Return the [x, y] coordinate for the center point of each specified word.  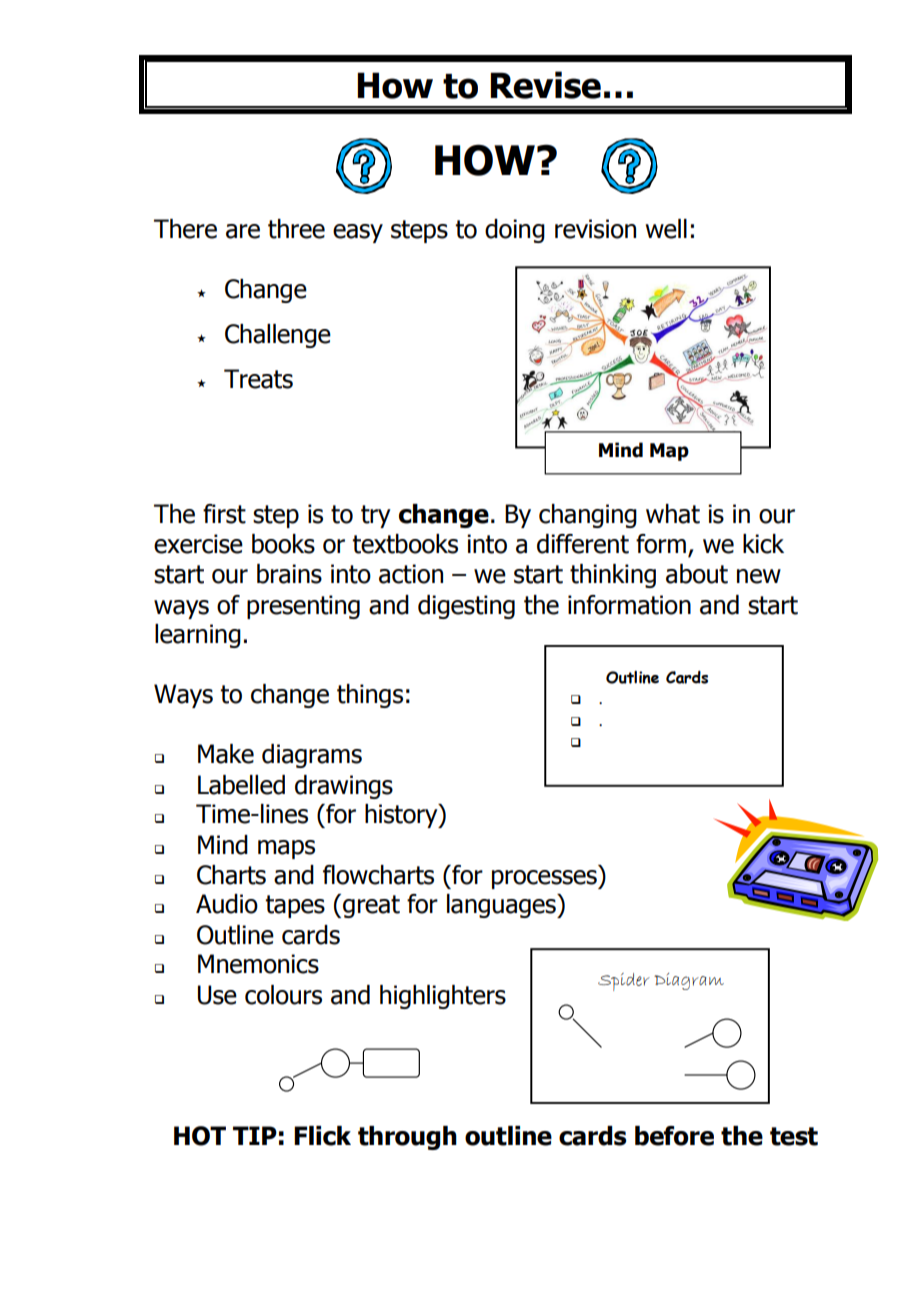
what [673, 514]
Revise [545, 85]
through [407, 1138]
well [666, 229]
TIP [255, 1135]
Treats [258, 379]
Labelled [241, 785]
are [243, 231]
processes [545, 879]
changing [588, 516]
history [402, 816]
